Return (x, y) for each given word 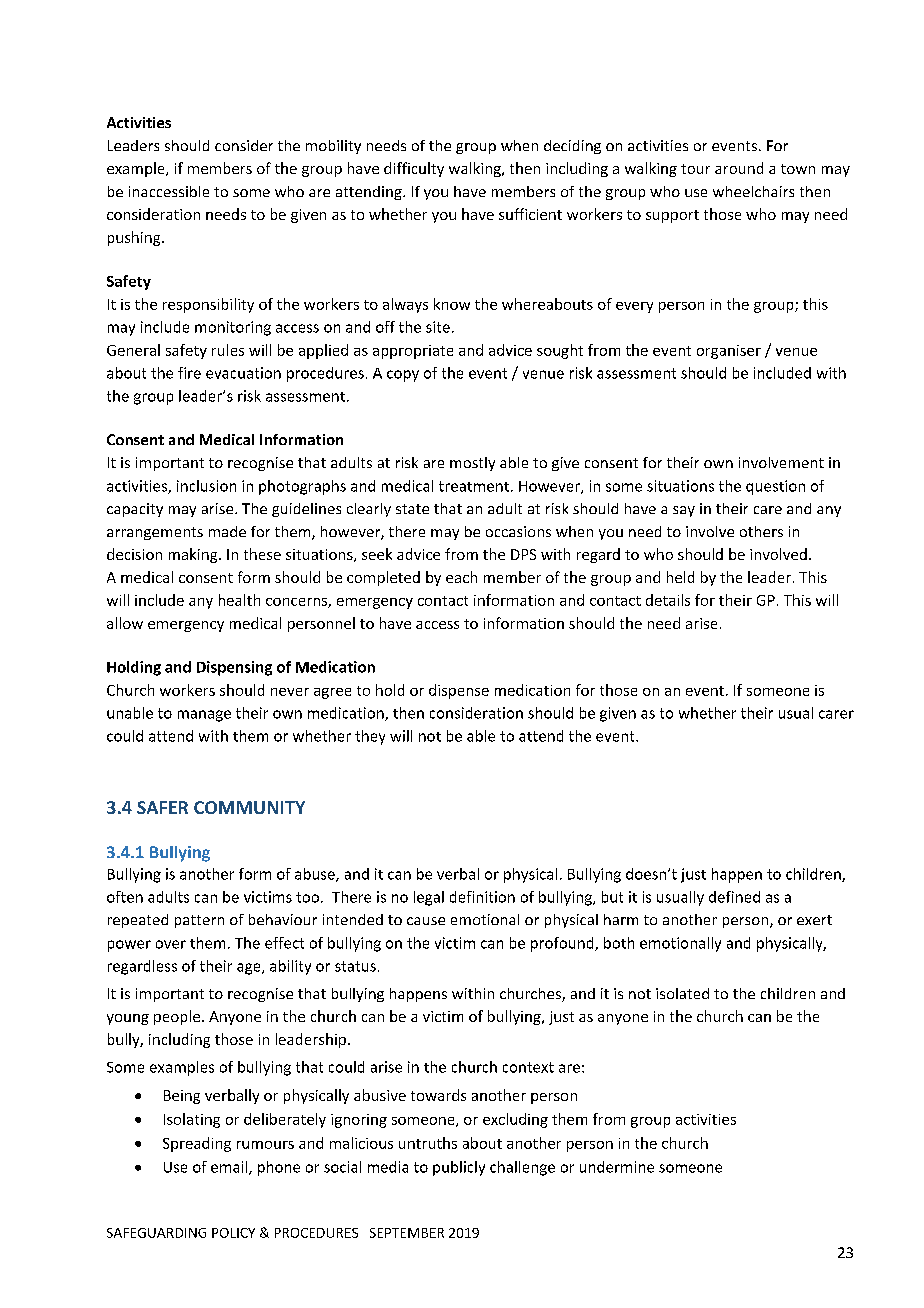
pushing (135, 238)
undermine (617, 1167)
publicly (459, 1168)
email (230, 1168)
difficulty (414, 169)
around (739, 168)
